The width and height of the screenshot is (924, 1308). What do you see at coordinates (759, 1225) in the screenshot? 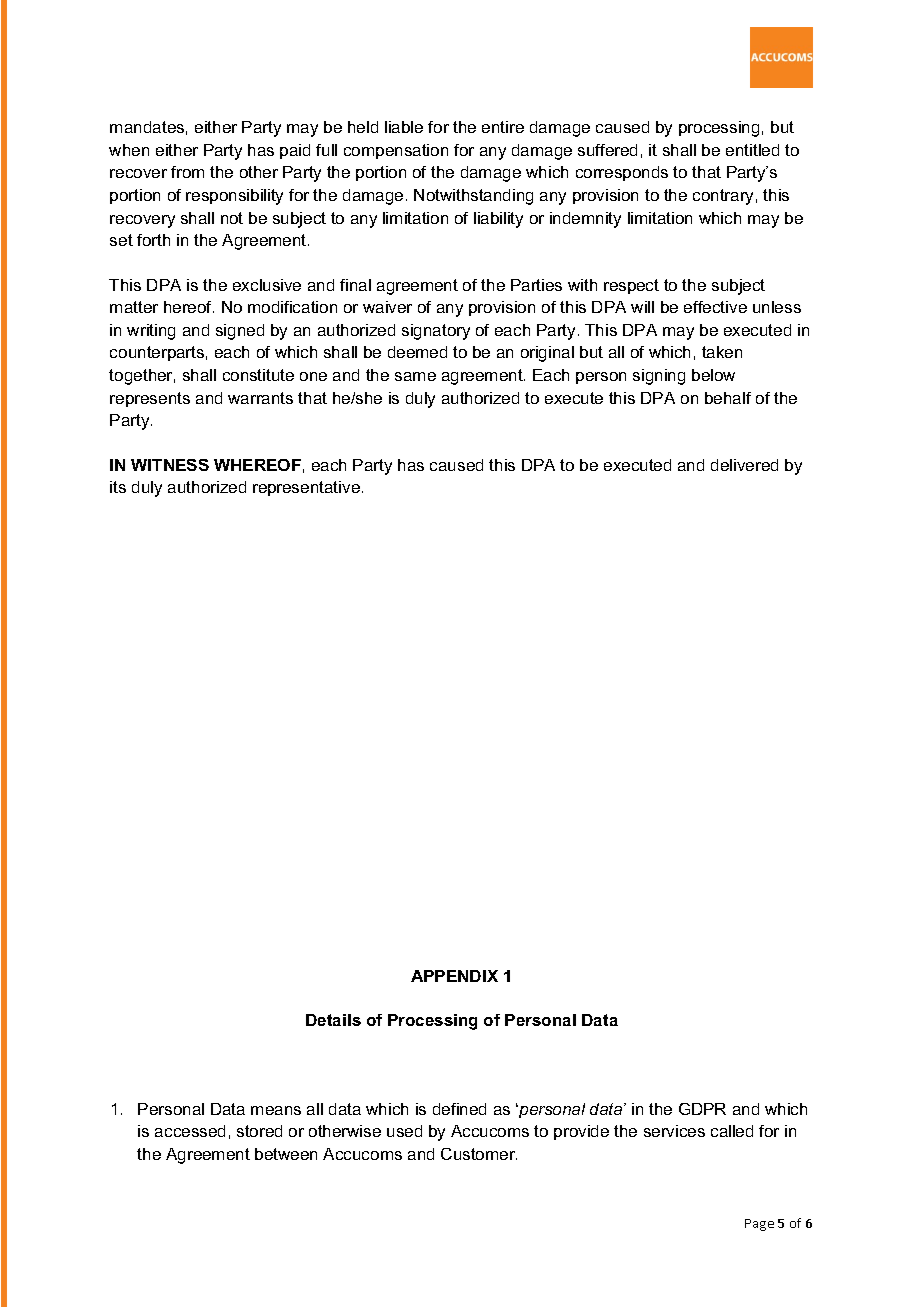
I see `Page` at bounding box center [759, 1225].
